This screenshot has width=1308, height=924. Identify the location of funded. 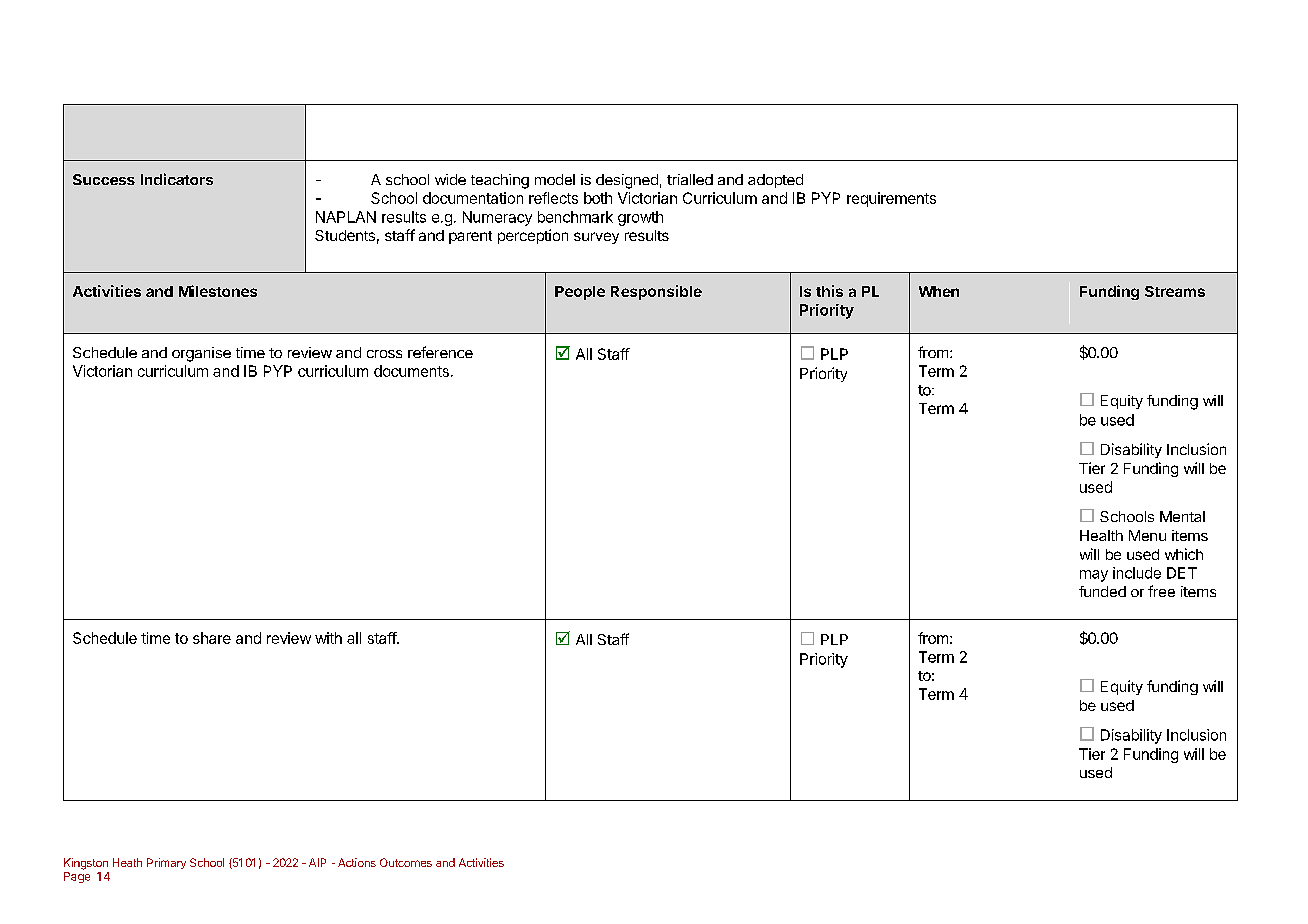
(1102, 591).
